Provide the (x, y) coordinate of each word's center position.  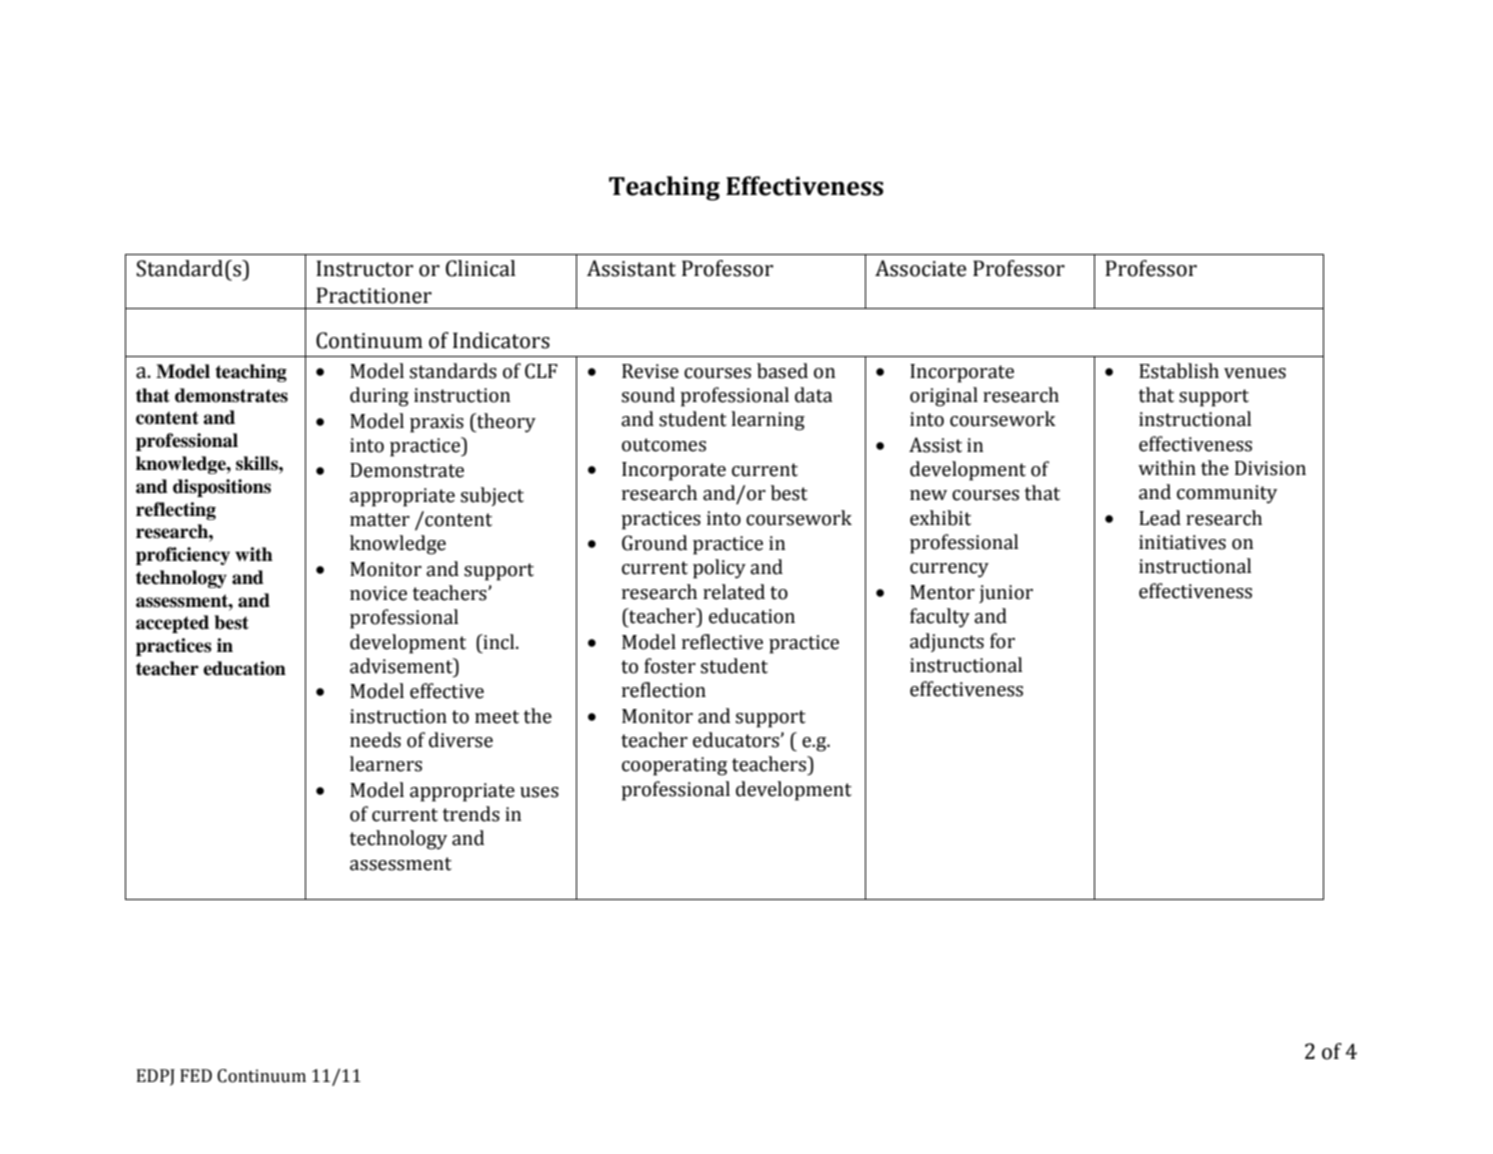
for (1002, 641)
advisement (402, 666)
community (1227, 494)
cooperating (674, 766)
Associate (920, 268)
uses (539, 792)
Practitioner (374, 295)
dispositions (222, 488)
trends (471, 814)
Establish (1179, 371)
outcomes (664, 445)
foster (670, 666)
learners (386, 764)
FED (196, 1075)
